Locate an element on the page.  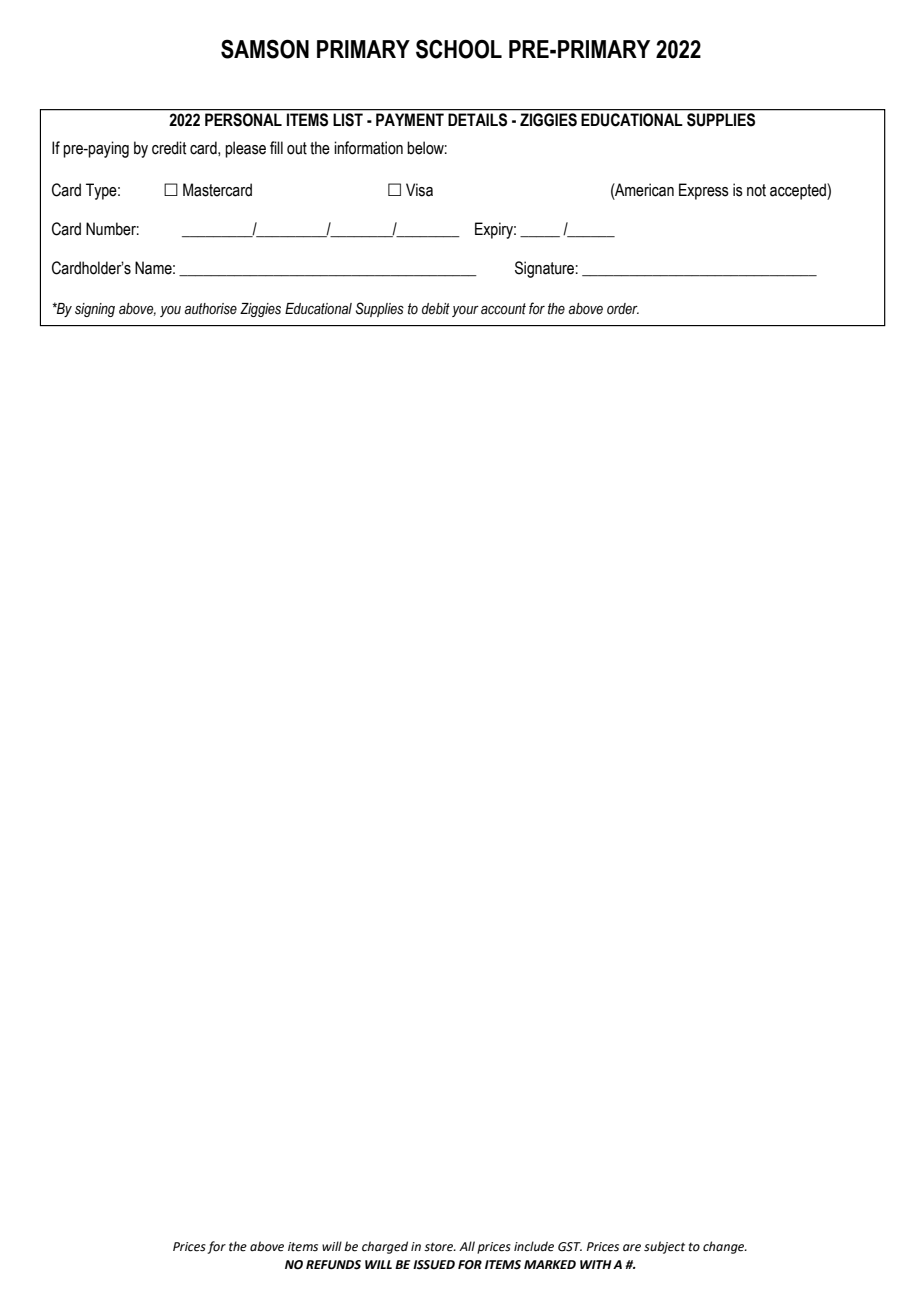
authorise is located at coordinates (211, 309).
